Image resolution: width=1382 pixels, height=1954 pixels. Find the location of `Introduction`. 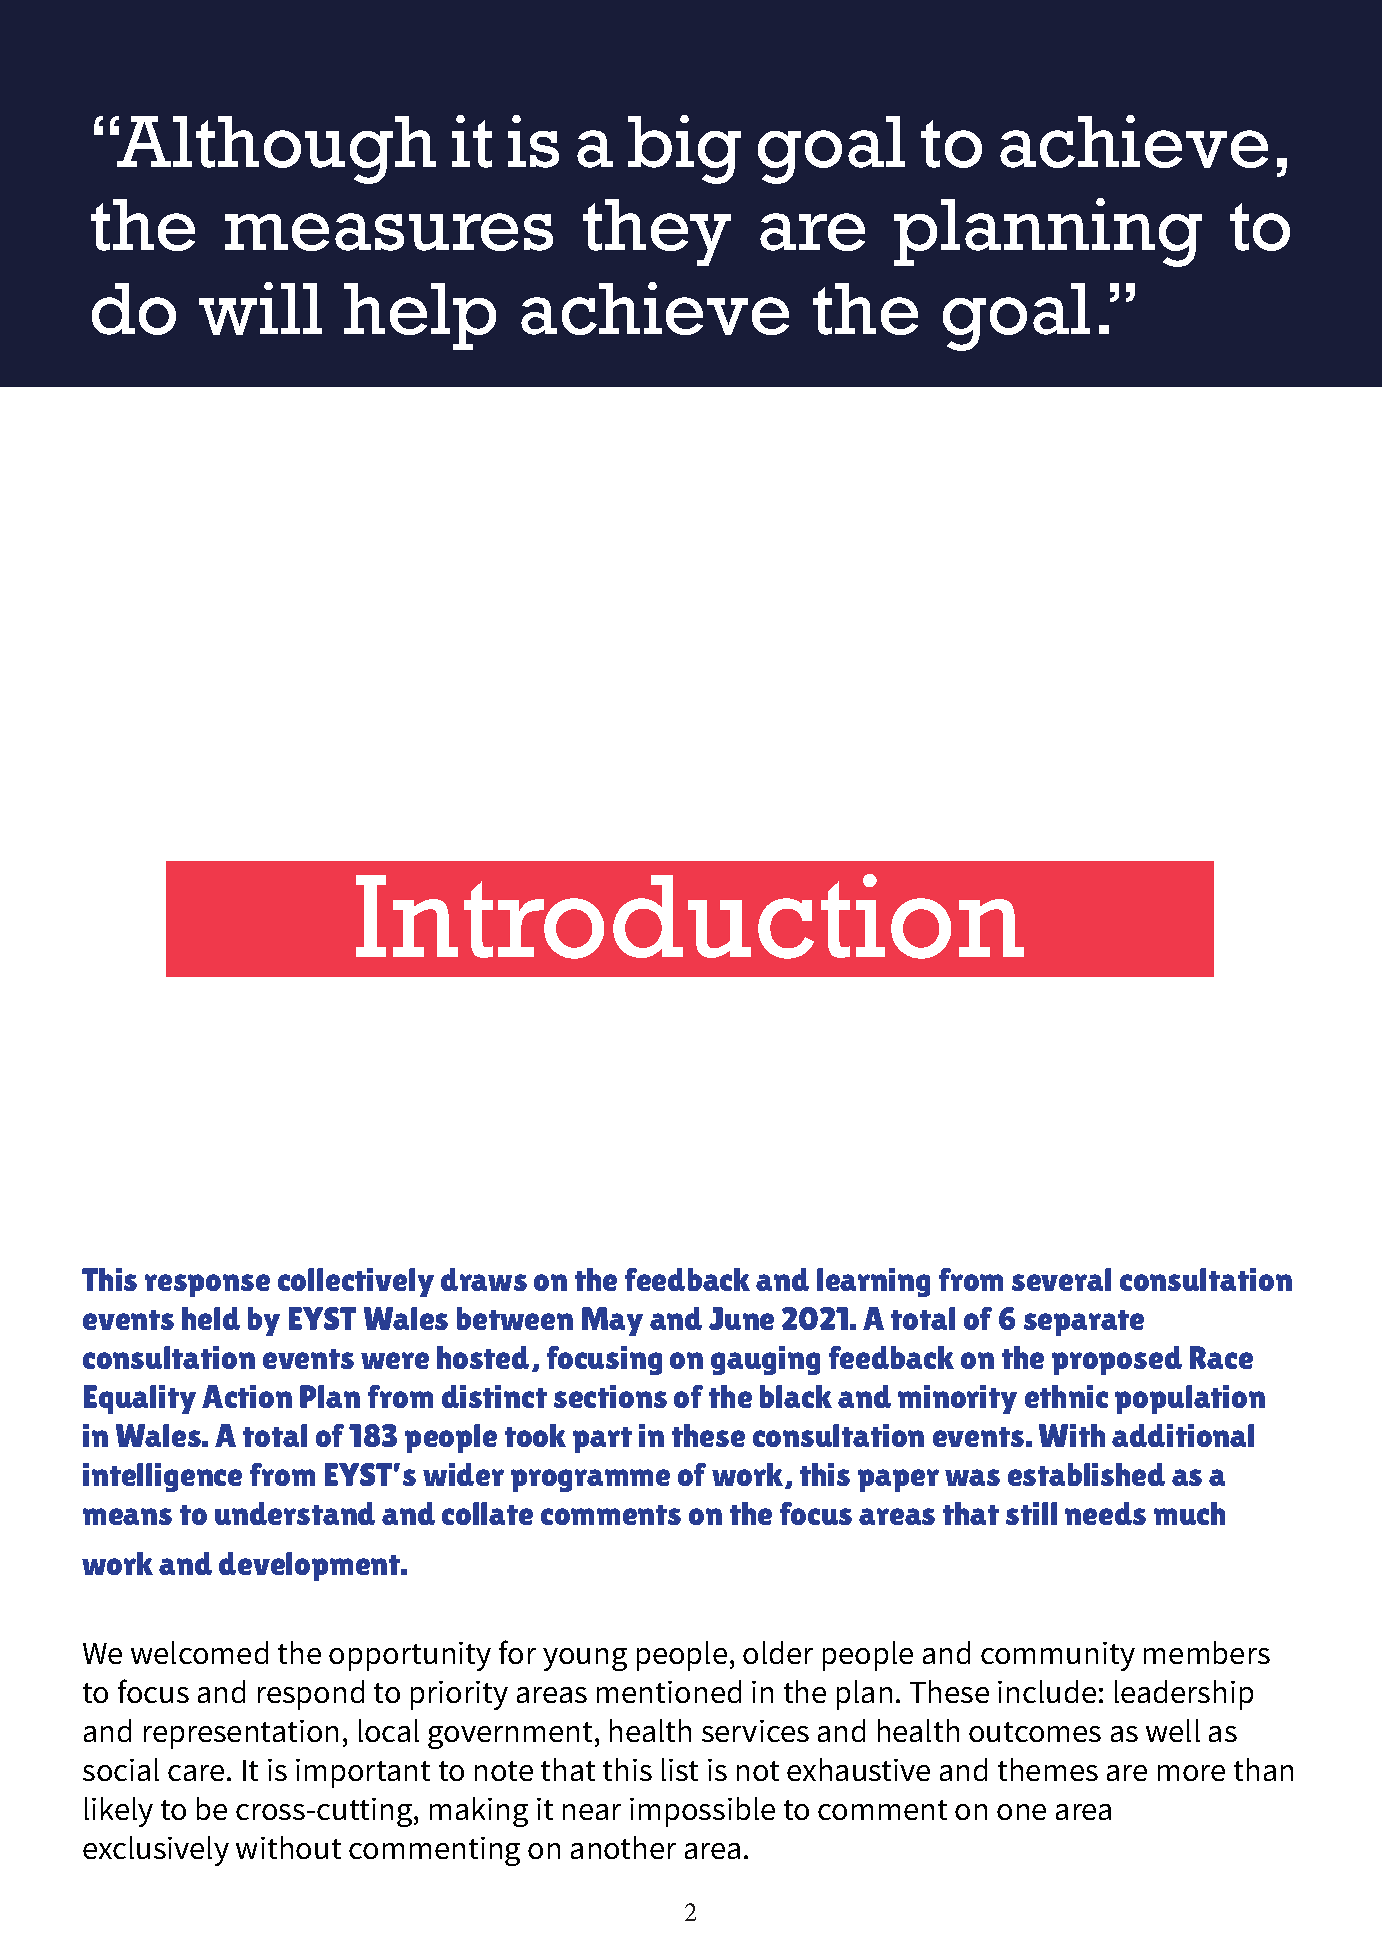

Introduction is located at coordinates (690, 916).
